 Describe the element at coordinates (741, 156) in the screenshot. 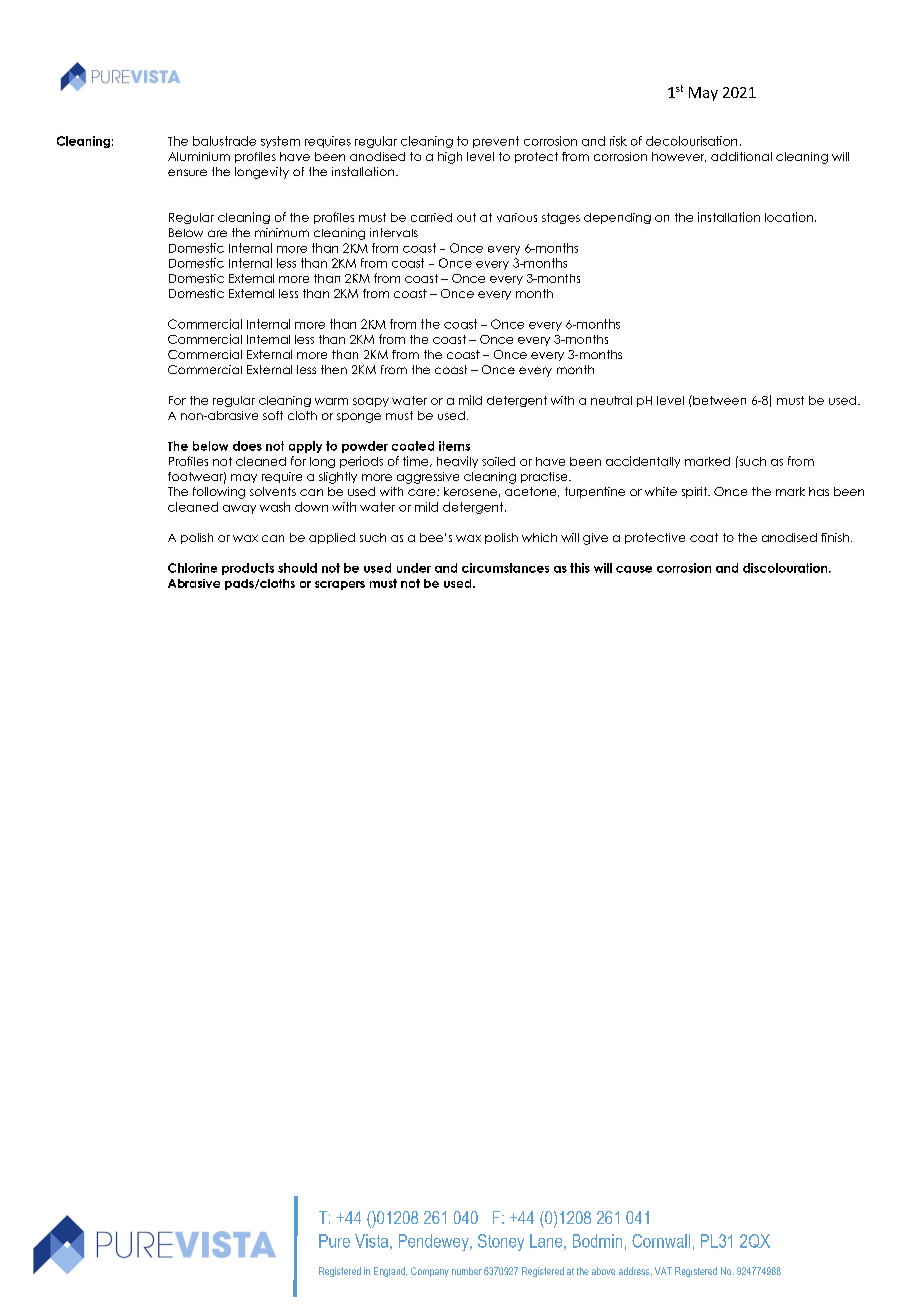

I see `additional` at that location.
